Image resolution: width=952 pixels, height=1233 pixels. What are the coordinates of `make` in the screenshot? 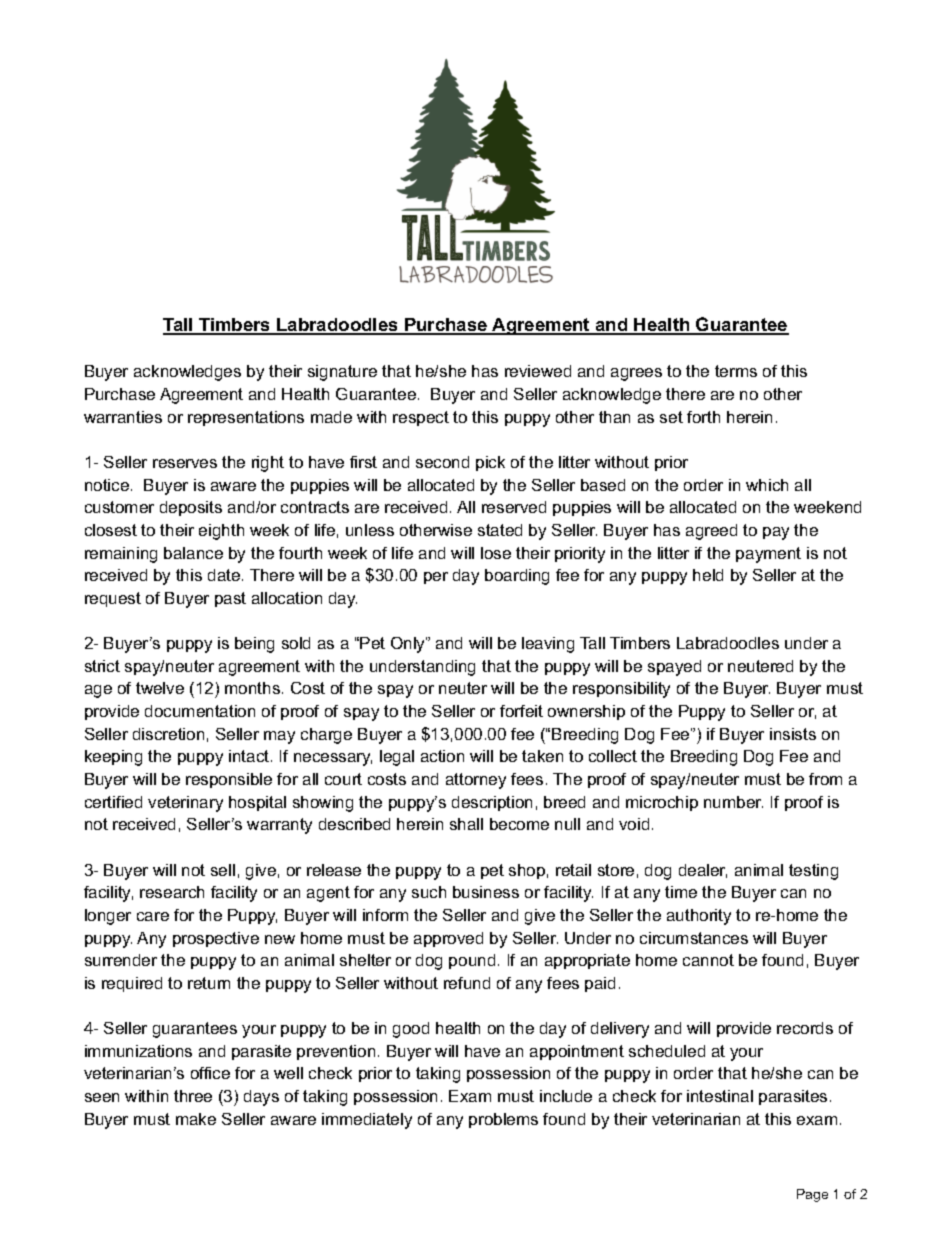 It's located at (196, 1119).
